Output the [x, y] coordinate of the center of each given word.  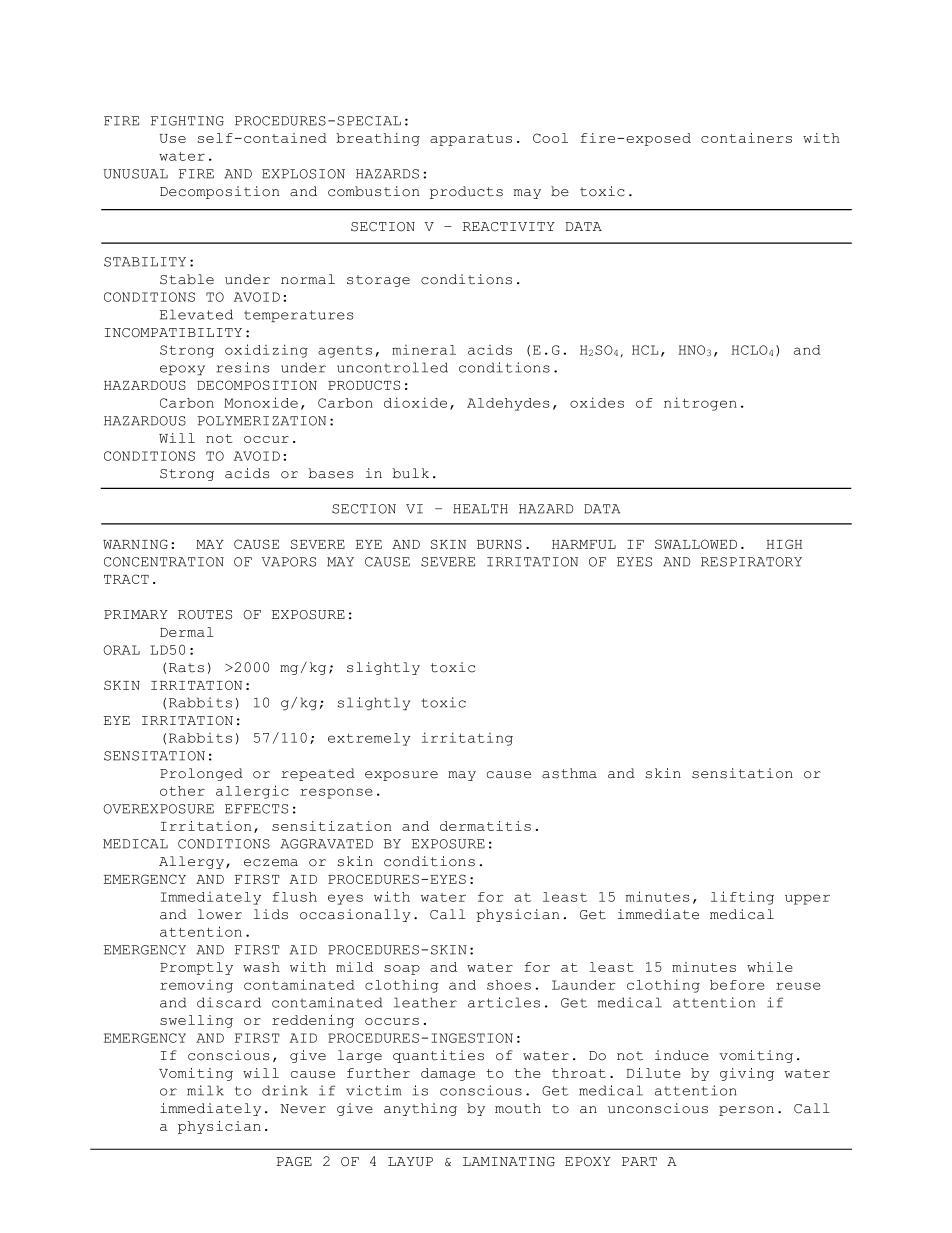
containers [746, 138]
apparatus [471, 140]
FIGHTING [187, 121]
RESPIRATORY [751, 562]
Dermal [187, 632]
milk [205, 1090]
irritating [467, 739]
